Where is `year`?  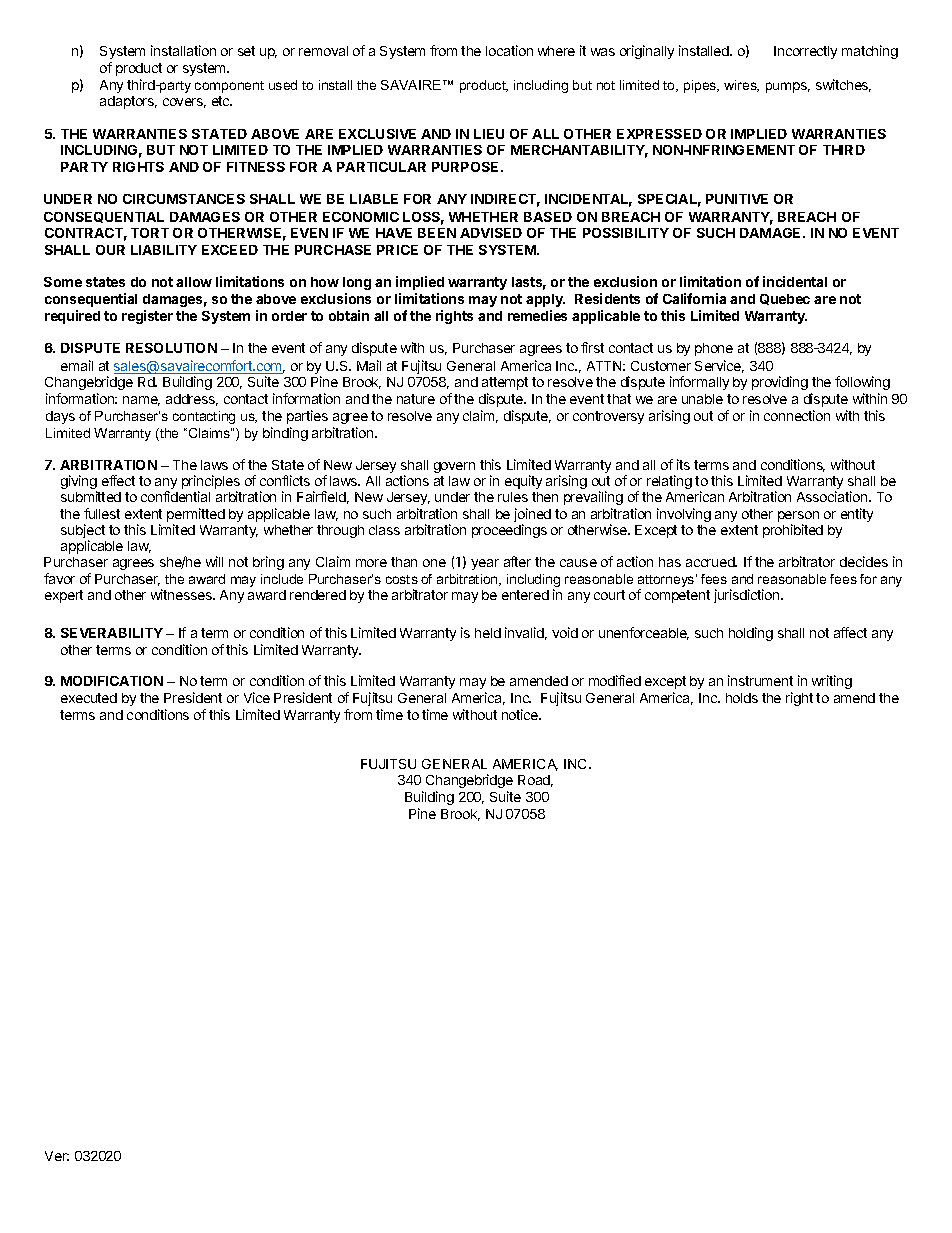 year is located at coordinates (485, 564).
